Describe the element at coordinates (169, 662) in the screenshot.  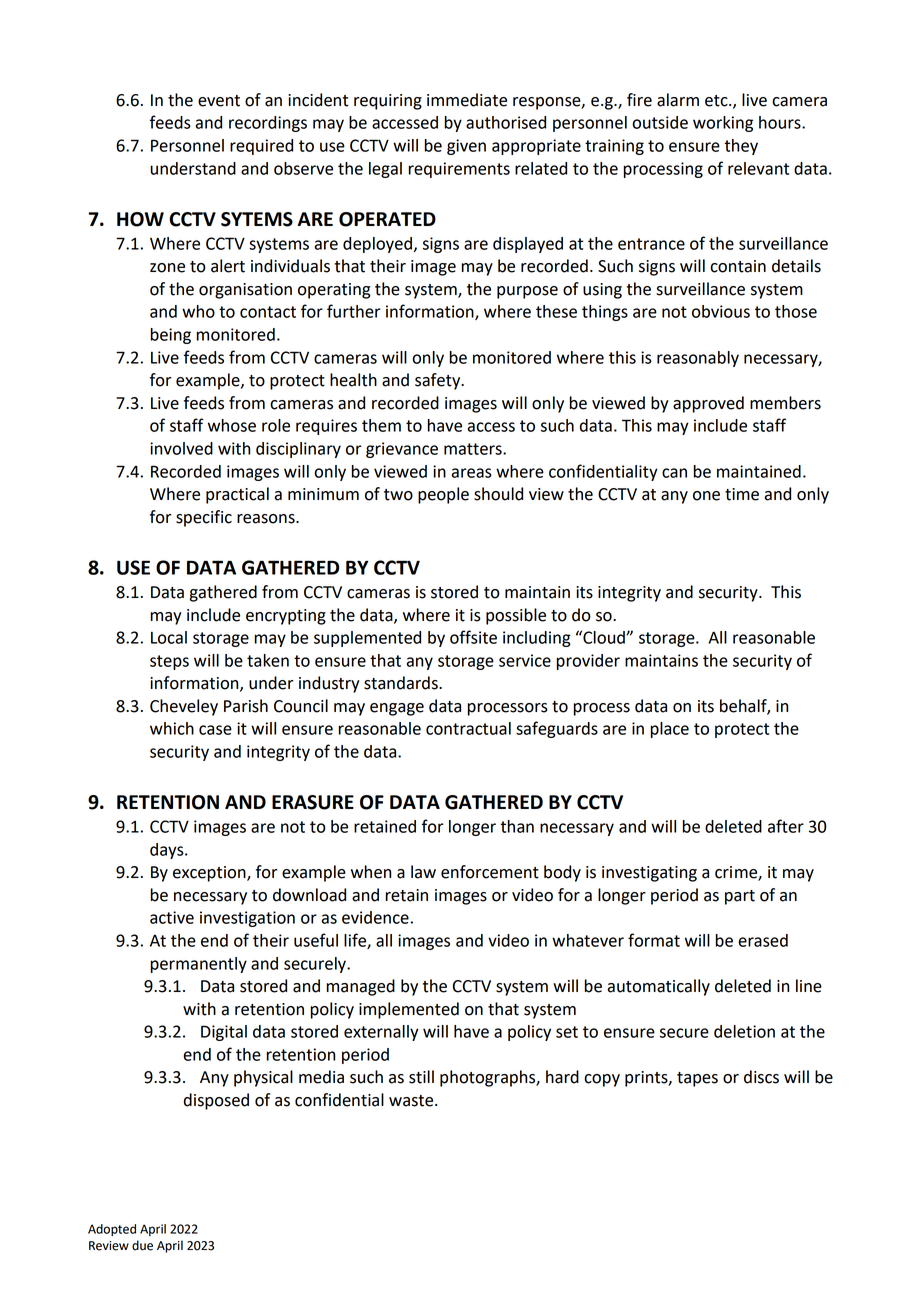
I see `steps` at that location.
